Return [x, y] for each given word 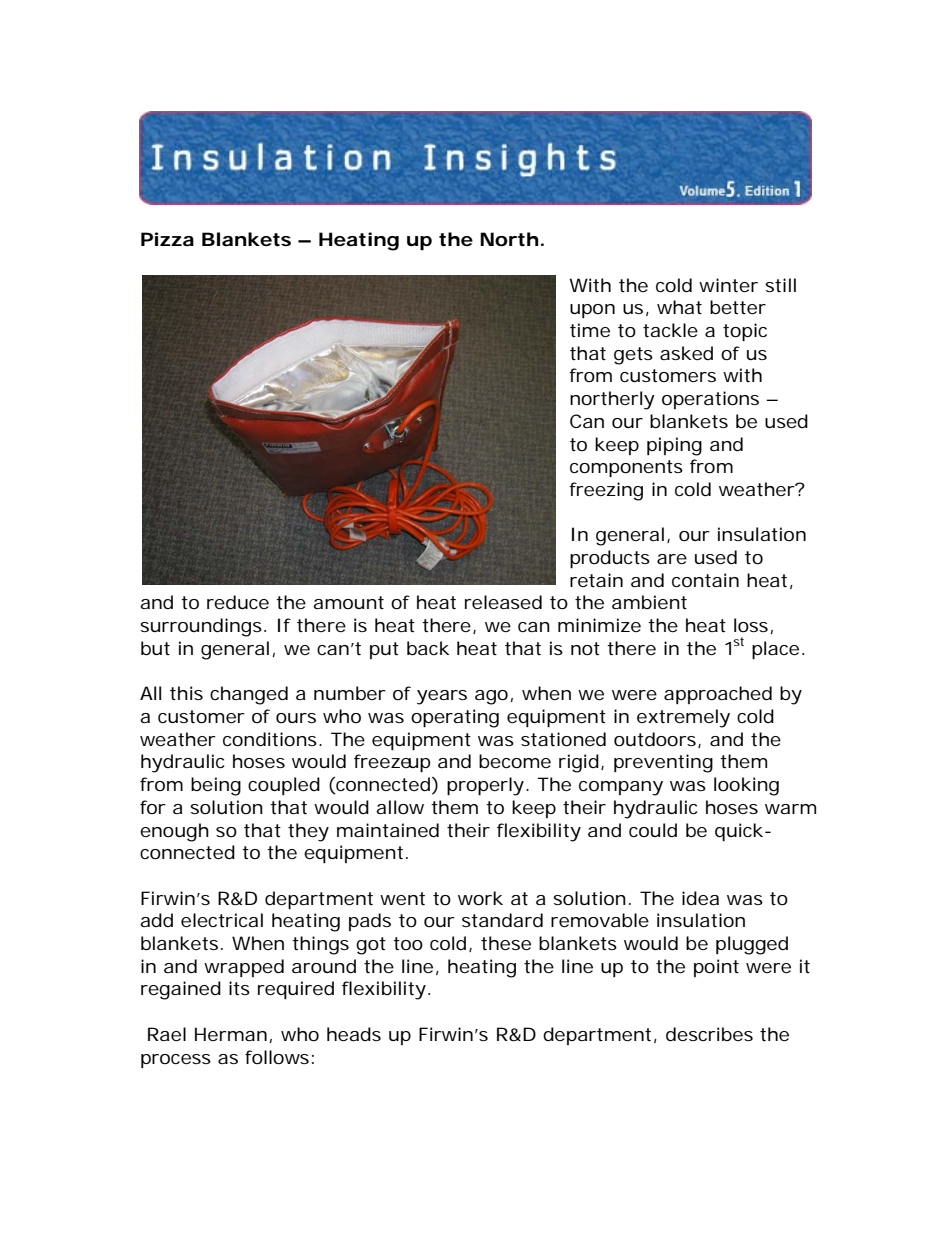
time [590, 330]
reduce [238, 602]
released [503, 602]
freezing [606, 491]
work [480, 898]
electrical [222, 920]
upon [592, 311]
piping [674, 446]
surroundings [201, 627]
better [738, 307]
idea [700, 898]
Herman [231, 1034]
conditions [270, 739]
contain [705, 580]
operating [455, 718]
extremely [683, 718]
